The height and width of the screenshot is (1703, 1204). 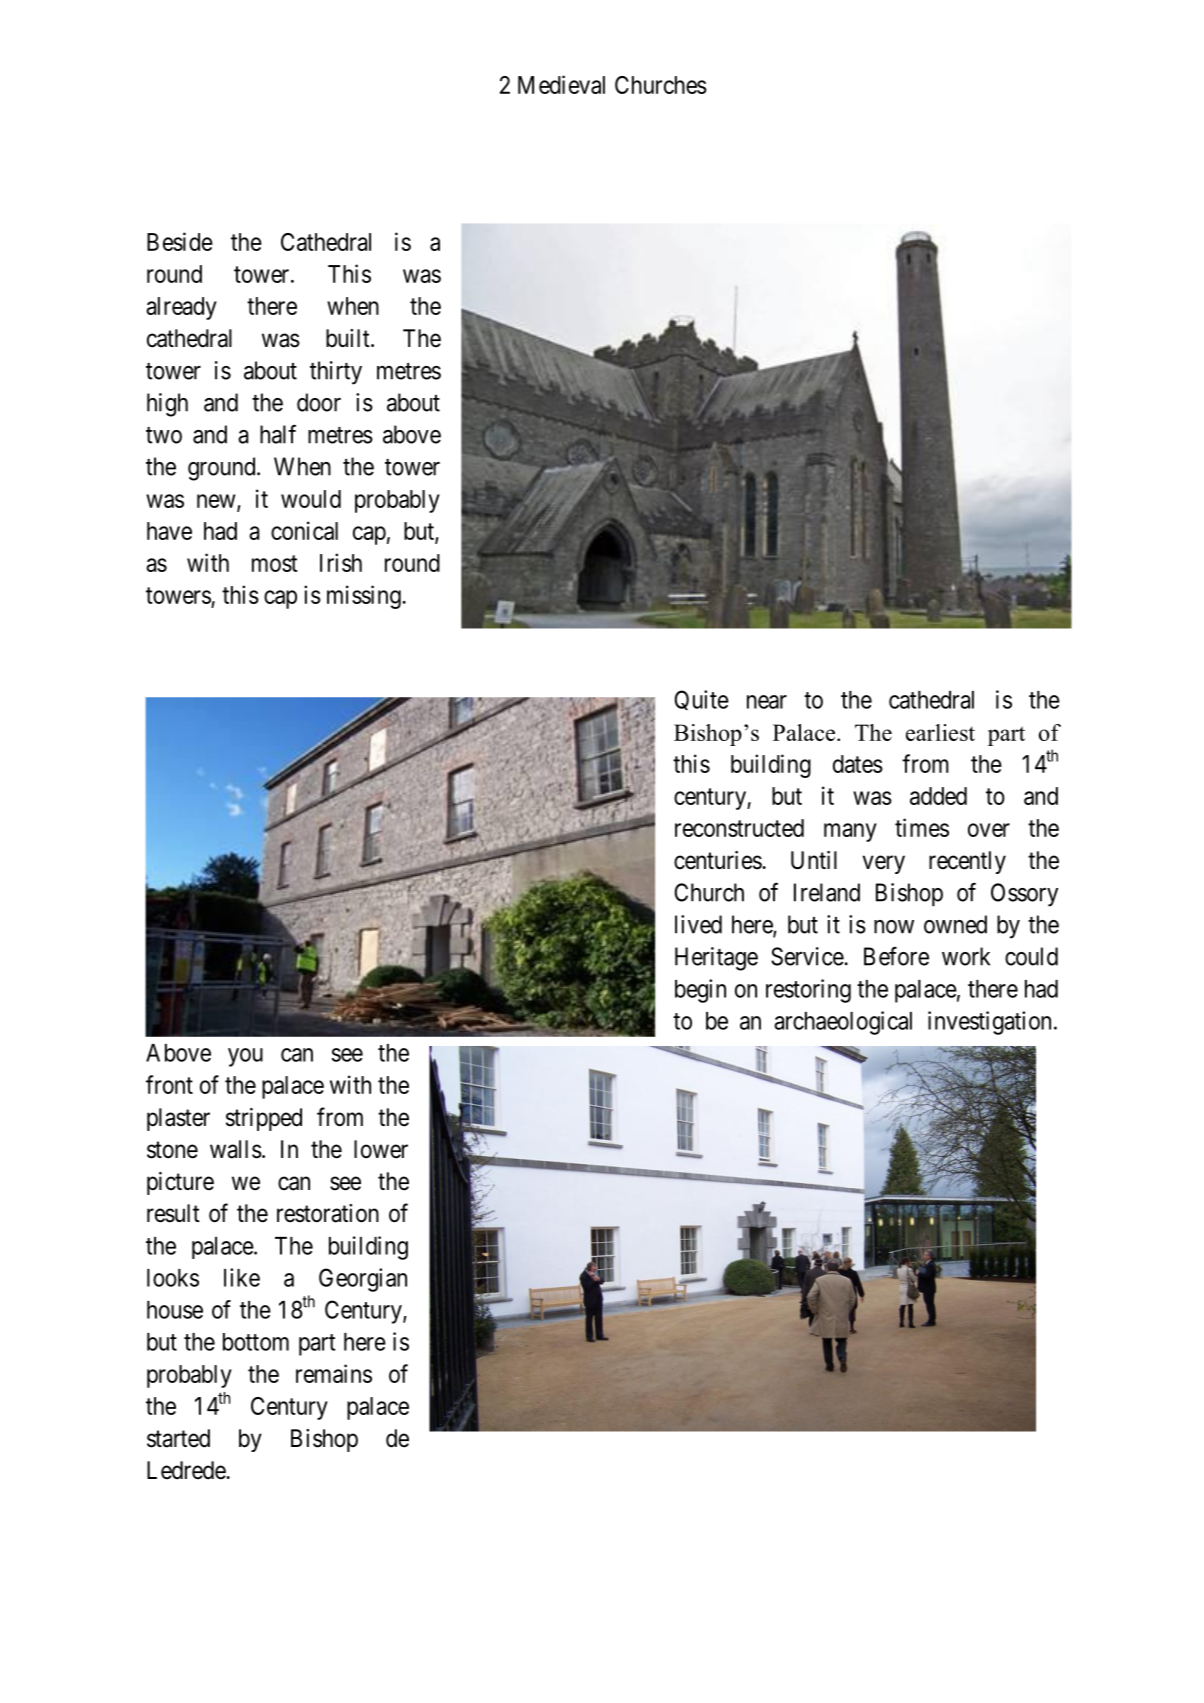 I want to click on begin, so click(x=700, y=991).
